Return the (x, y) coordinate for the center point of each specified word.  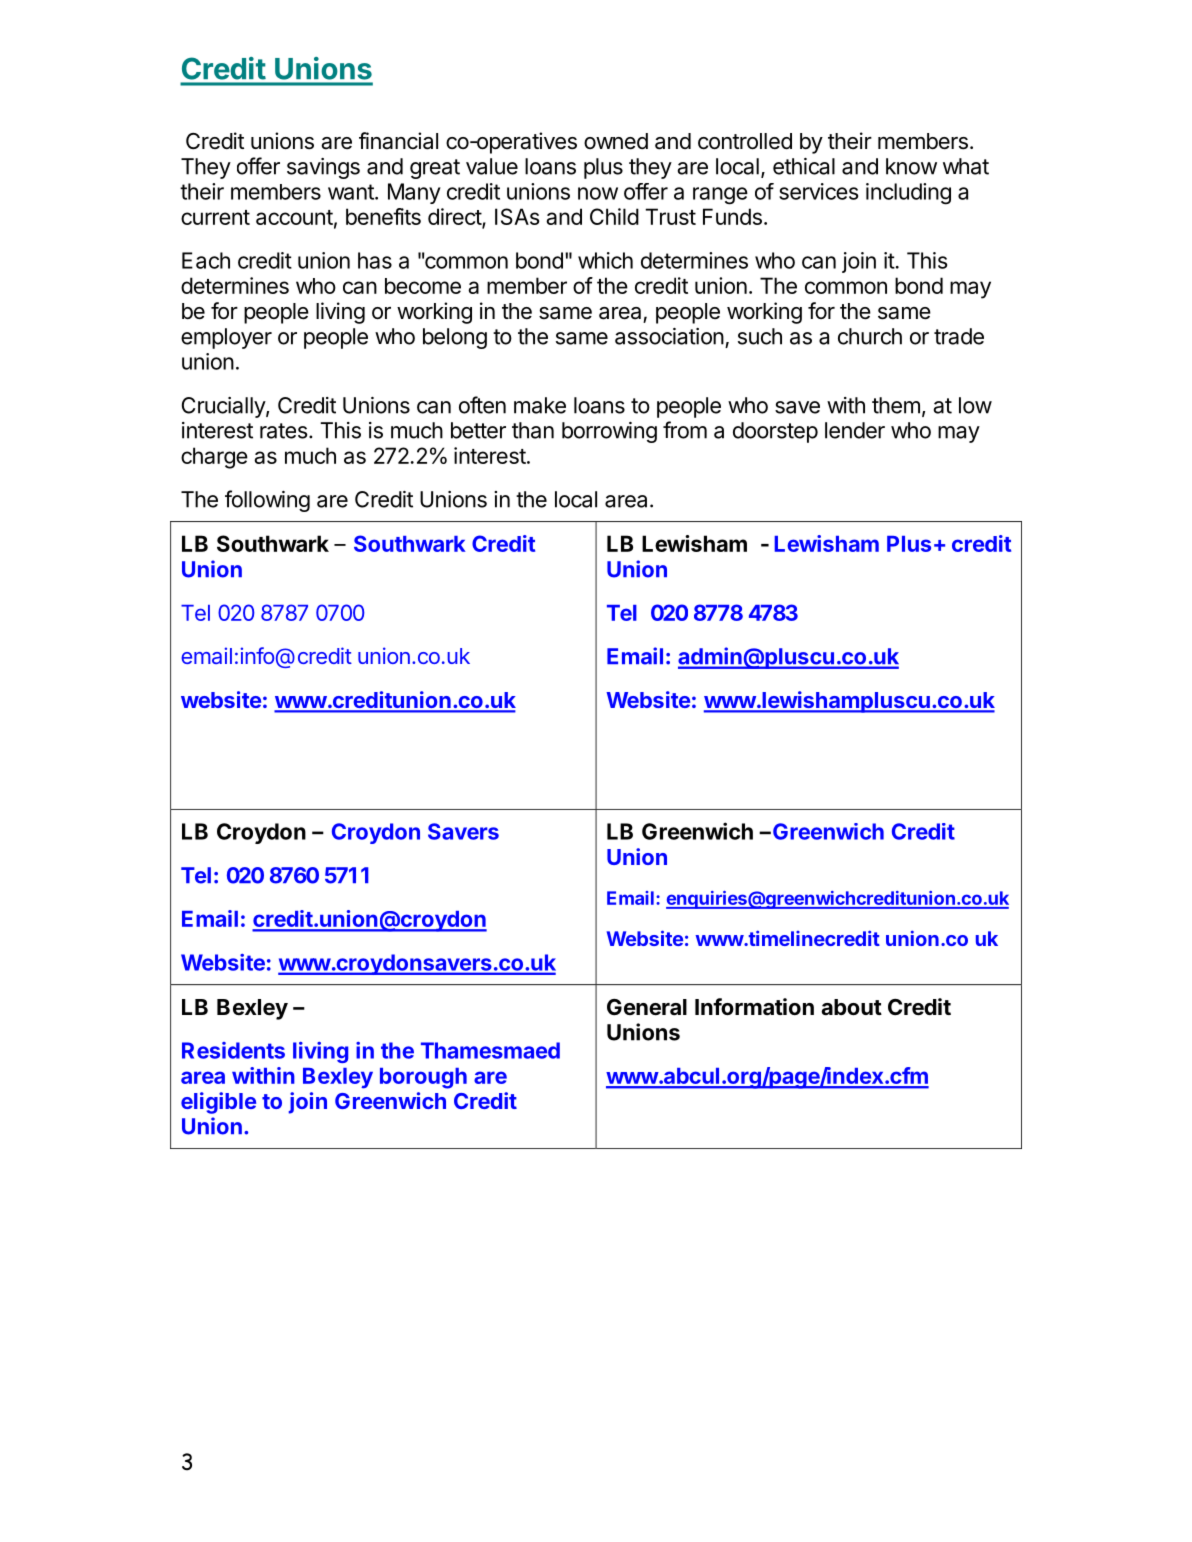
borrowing (609, 432)
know (911, 166)
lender (855, 430)
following (267, 501)
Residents (233, 1050)
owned (616, 141)
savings (323, 168)
